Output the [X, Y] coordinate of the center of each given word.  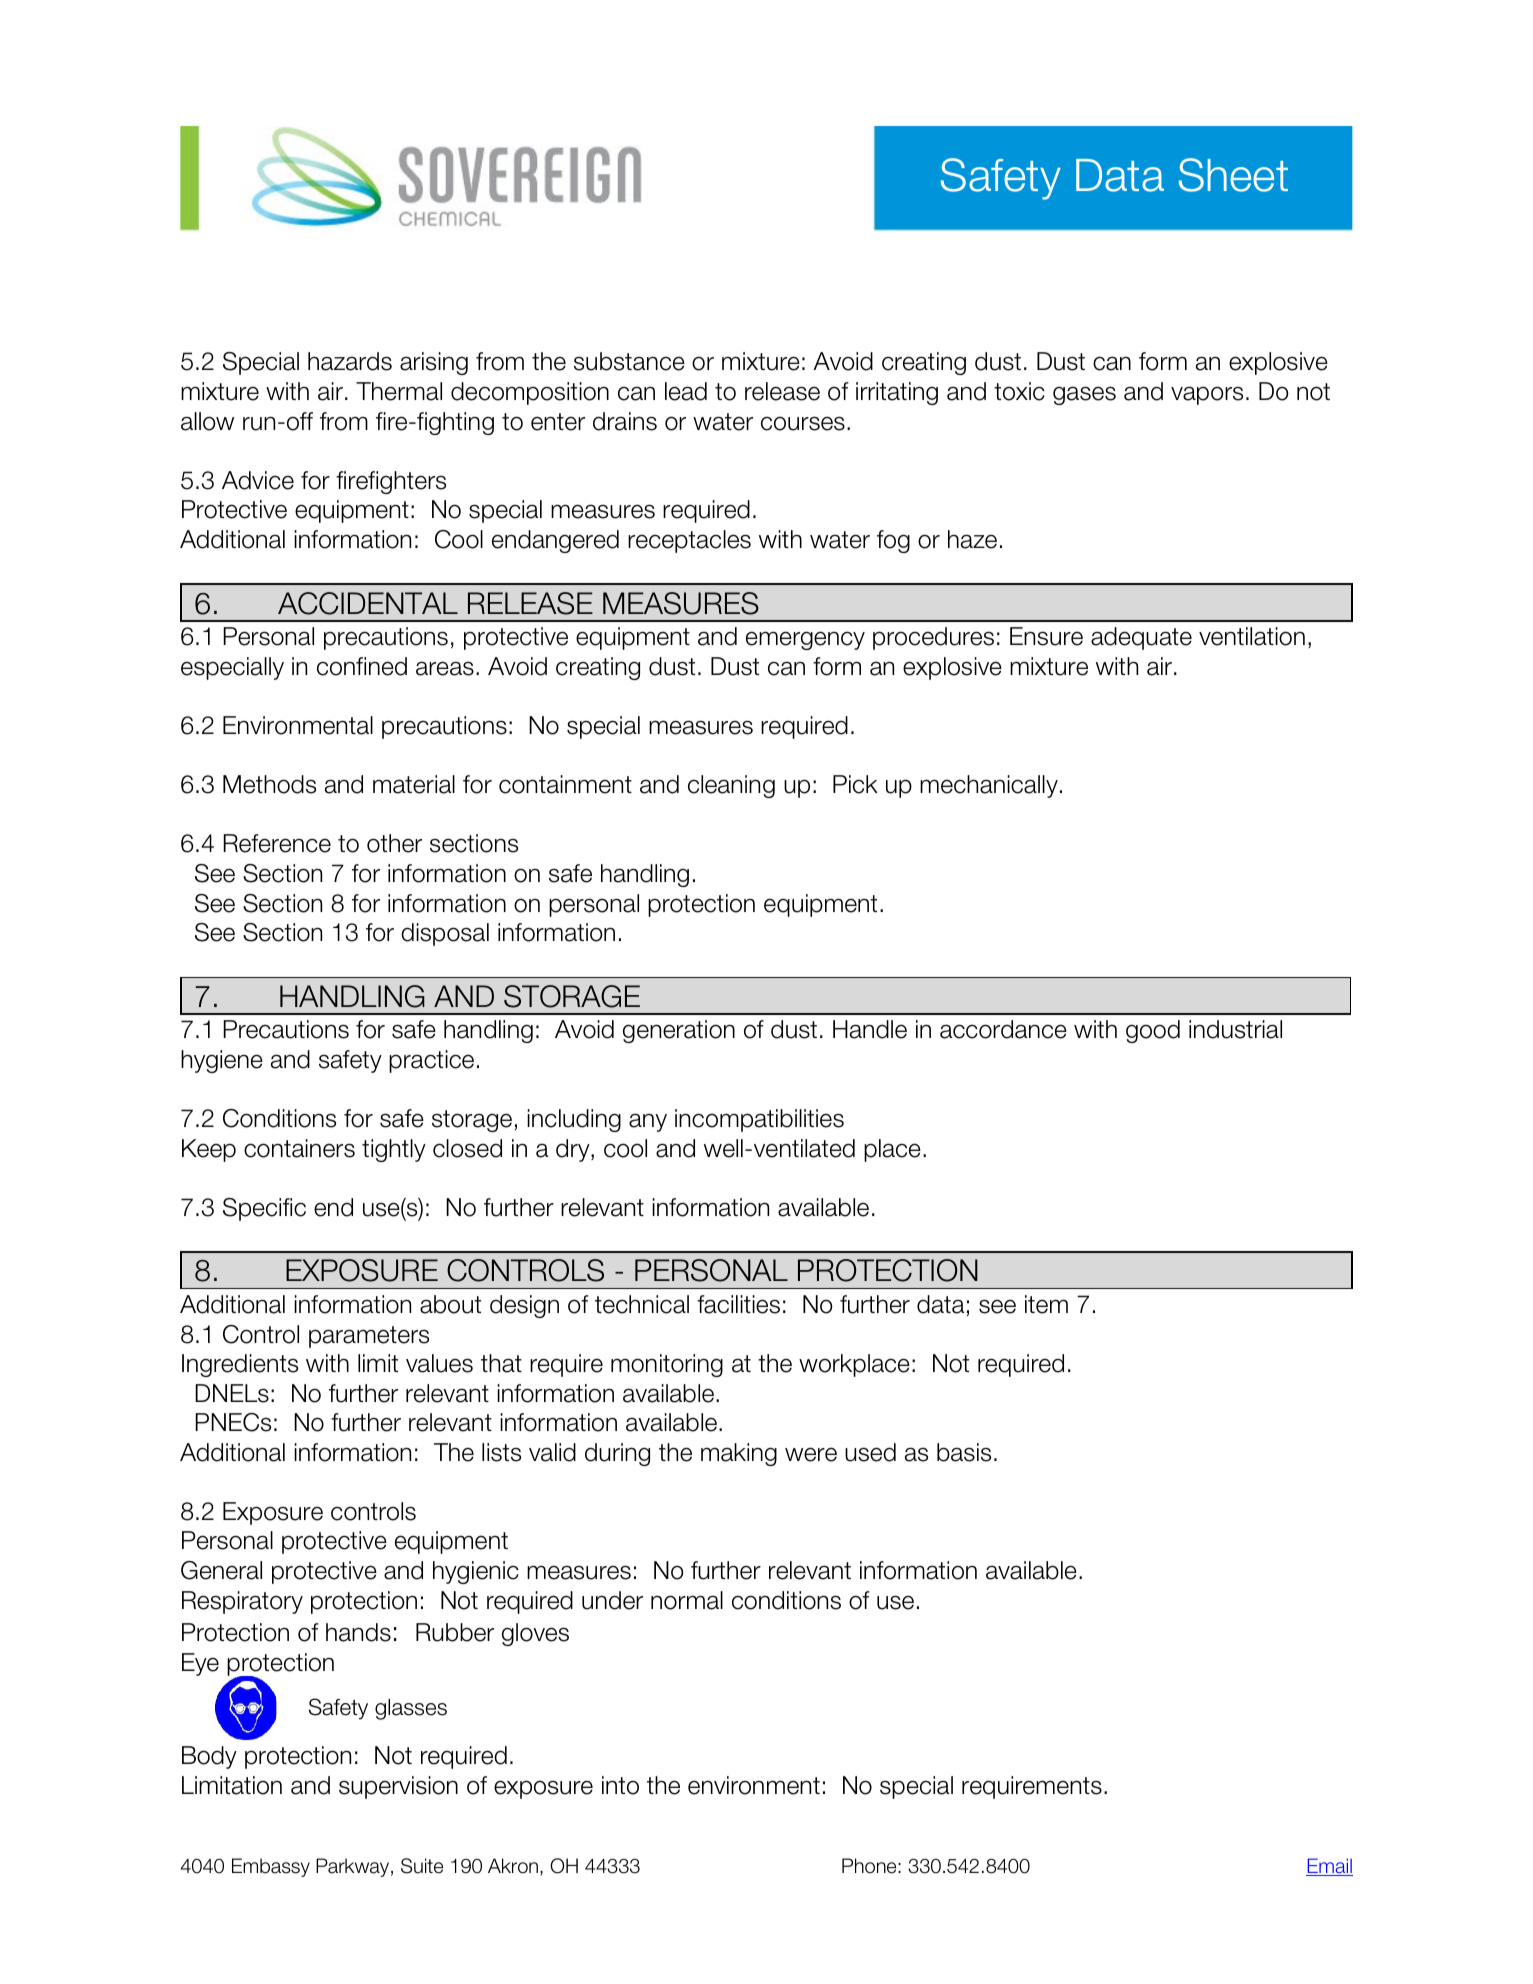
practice [431, 1061]
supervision [398, 1787]
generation [679, 1031]
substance [629, 361]
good [1153, 1031]
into [620, 1785]
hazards [350, 361]
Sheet [1233, 175]
